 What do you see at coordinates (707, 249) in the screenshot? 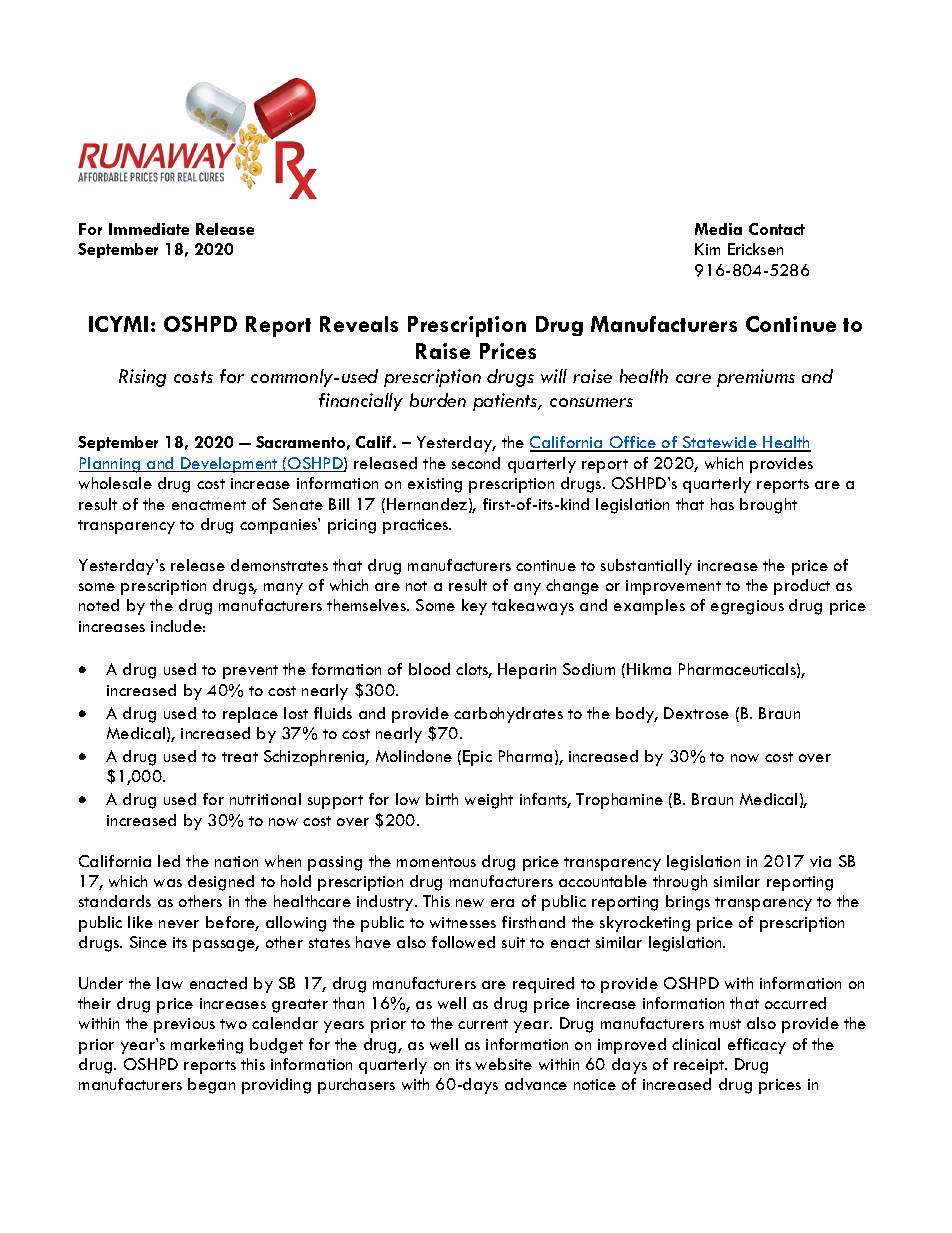
I see `Kim` at bounding box center [707, 249].
